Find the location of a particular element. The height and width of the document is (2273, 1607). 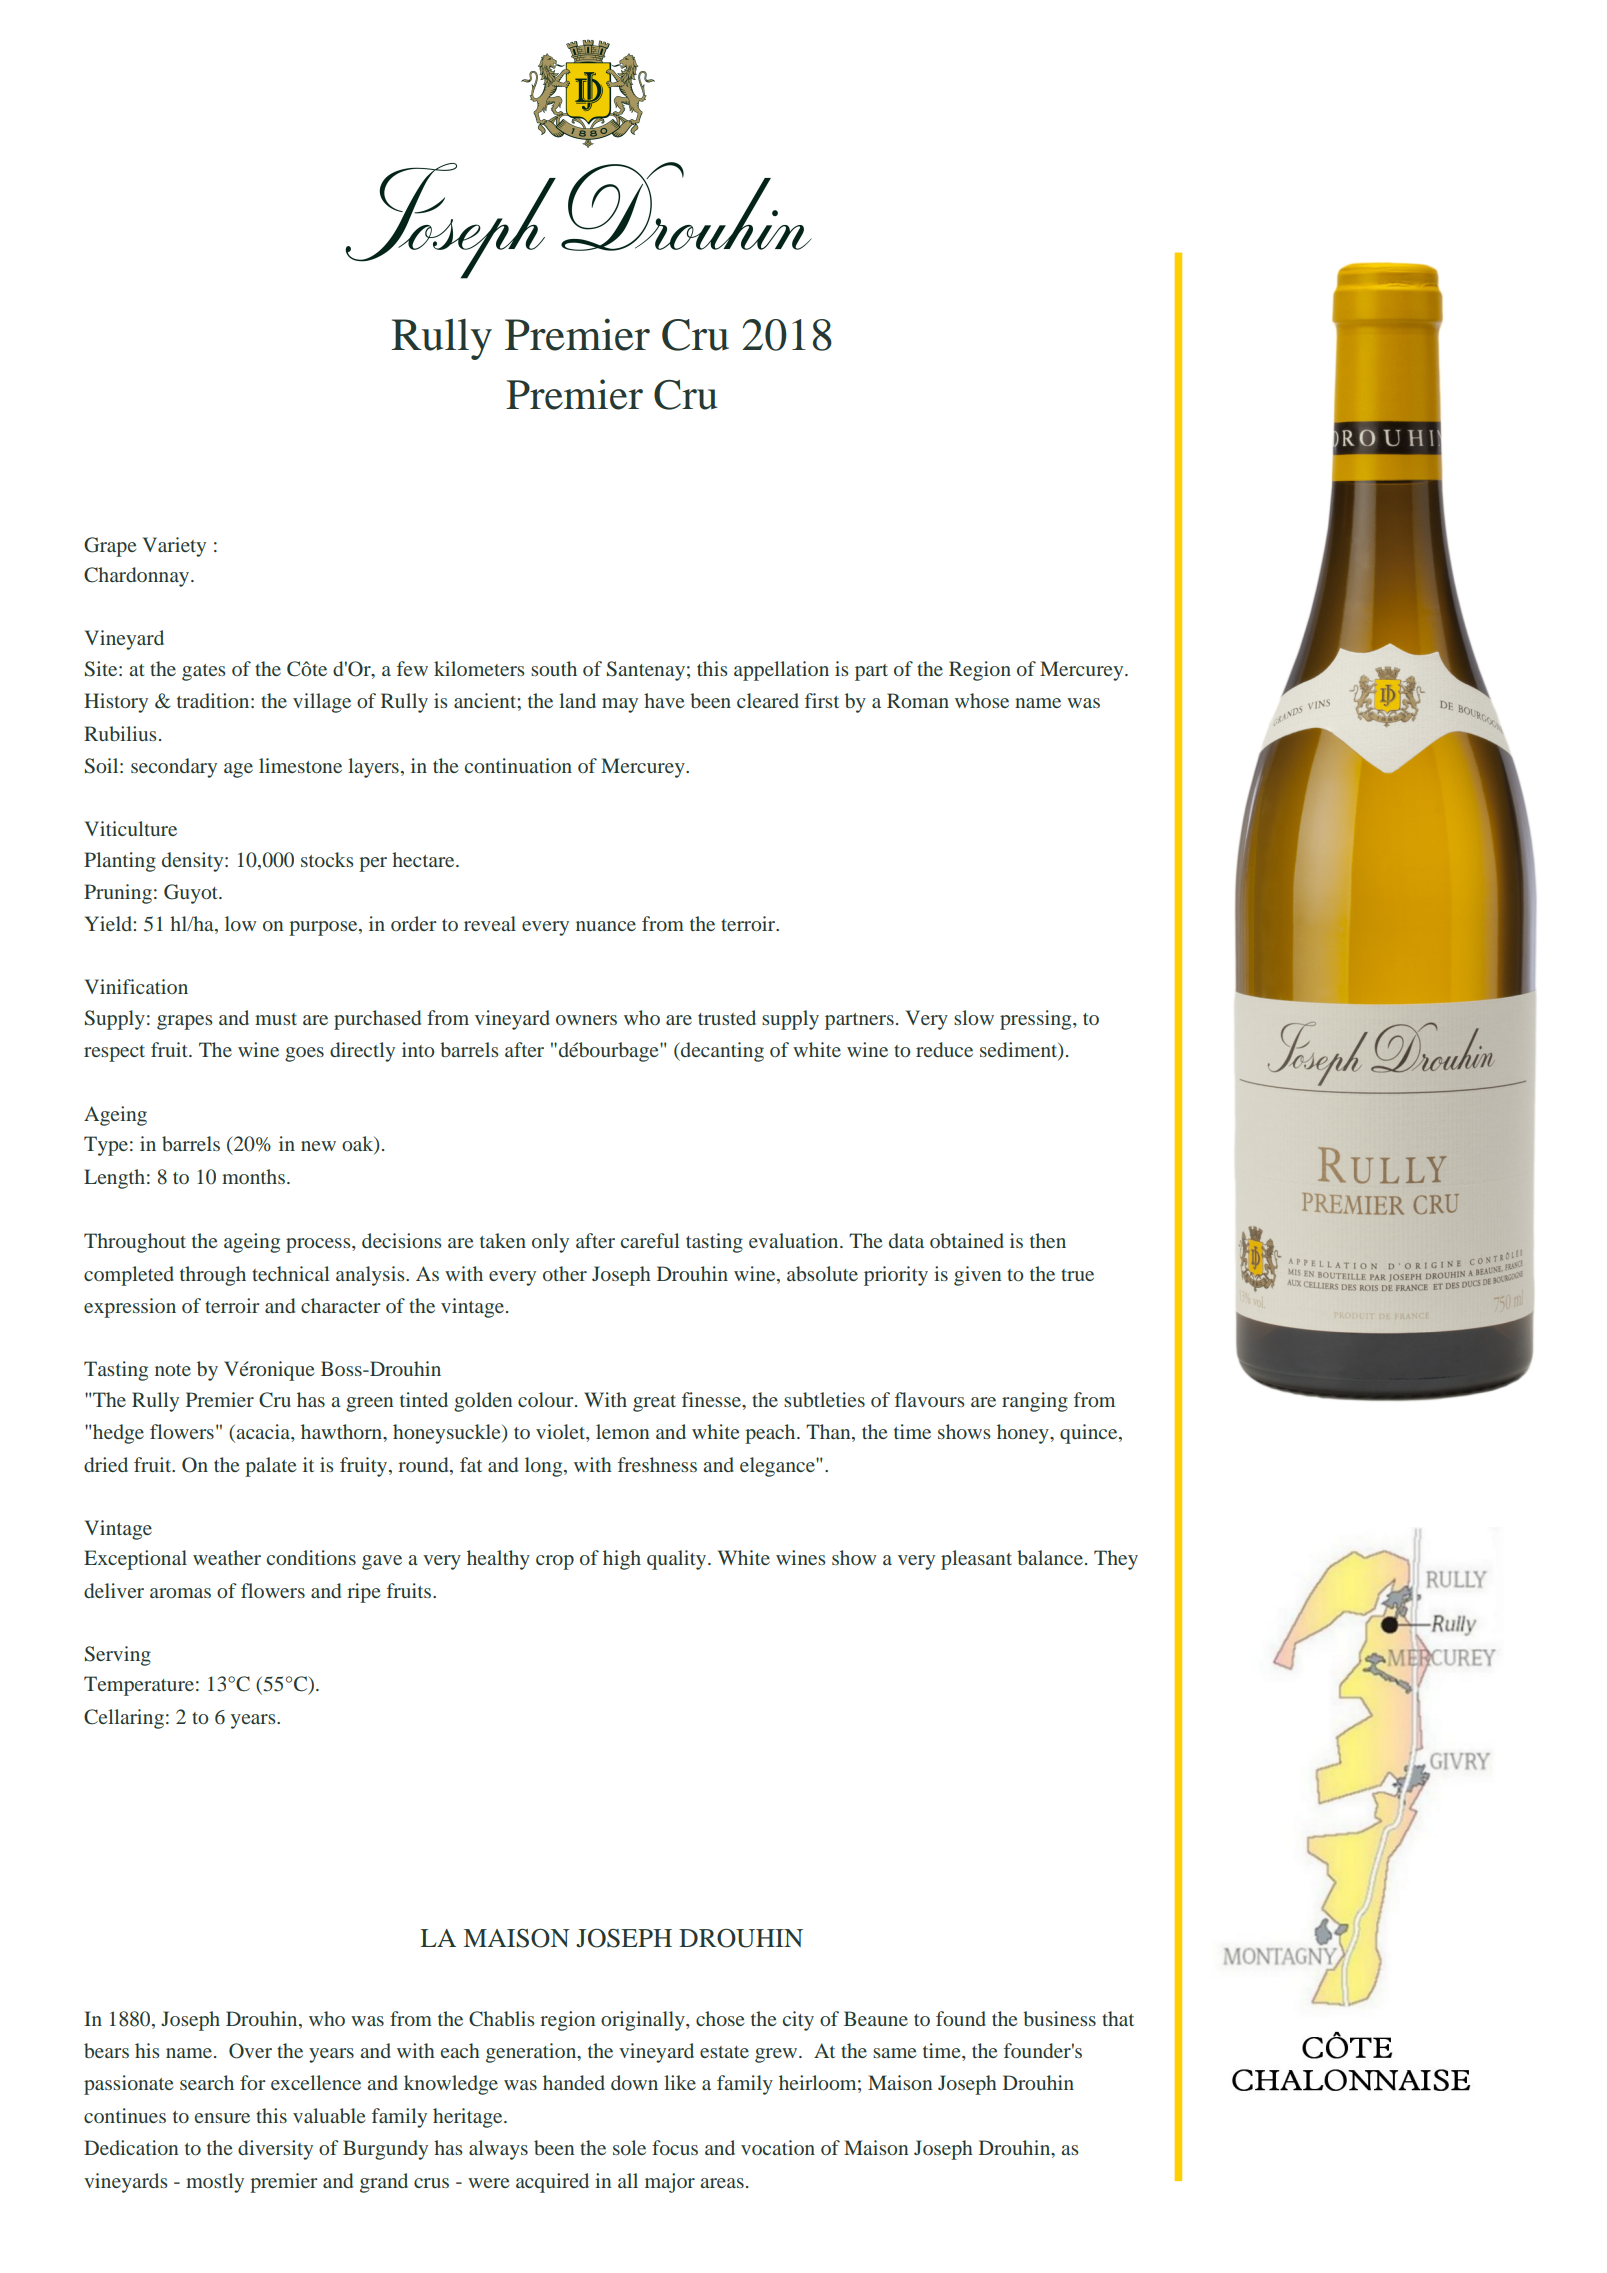

Variety is located at coordinates (174, 547).
